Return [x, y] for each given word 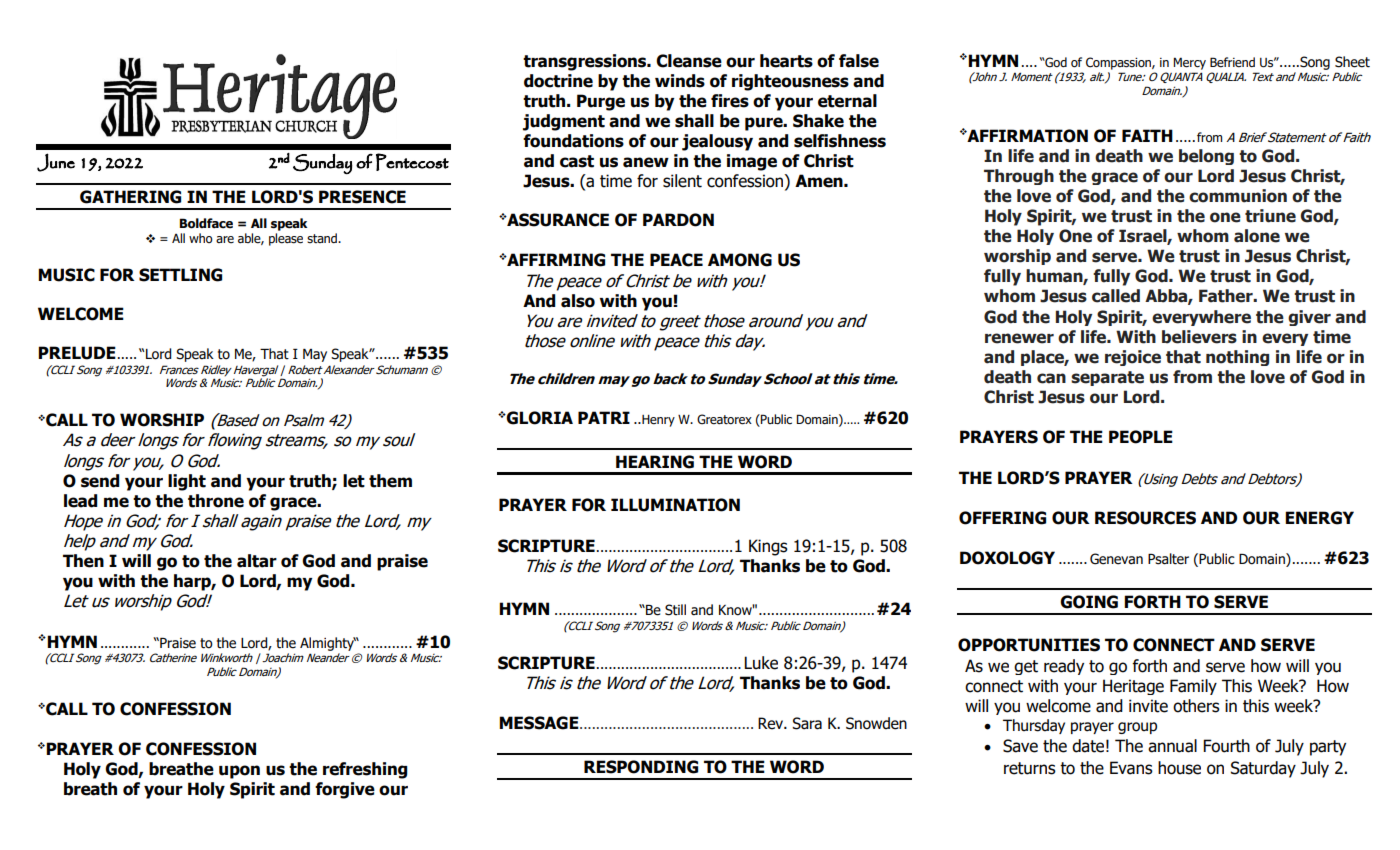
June [56, 162]
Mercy [1189, 63]
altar [257, 561]
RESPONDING [641, 767]
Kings [768, 547]
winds [680, 81]
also [578, 301]
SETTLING [180, 275]
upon [239, 772]
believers [1199, 337]
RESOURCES [1145, 518]
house [1179, 768]
